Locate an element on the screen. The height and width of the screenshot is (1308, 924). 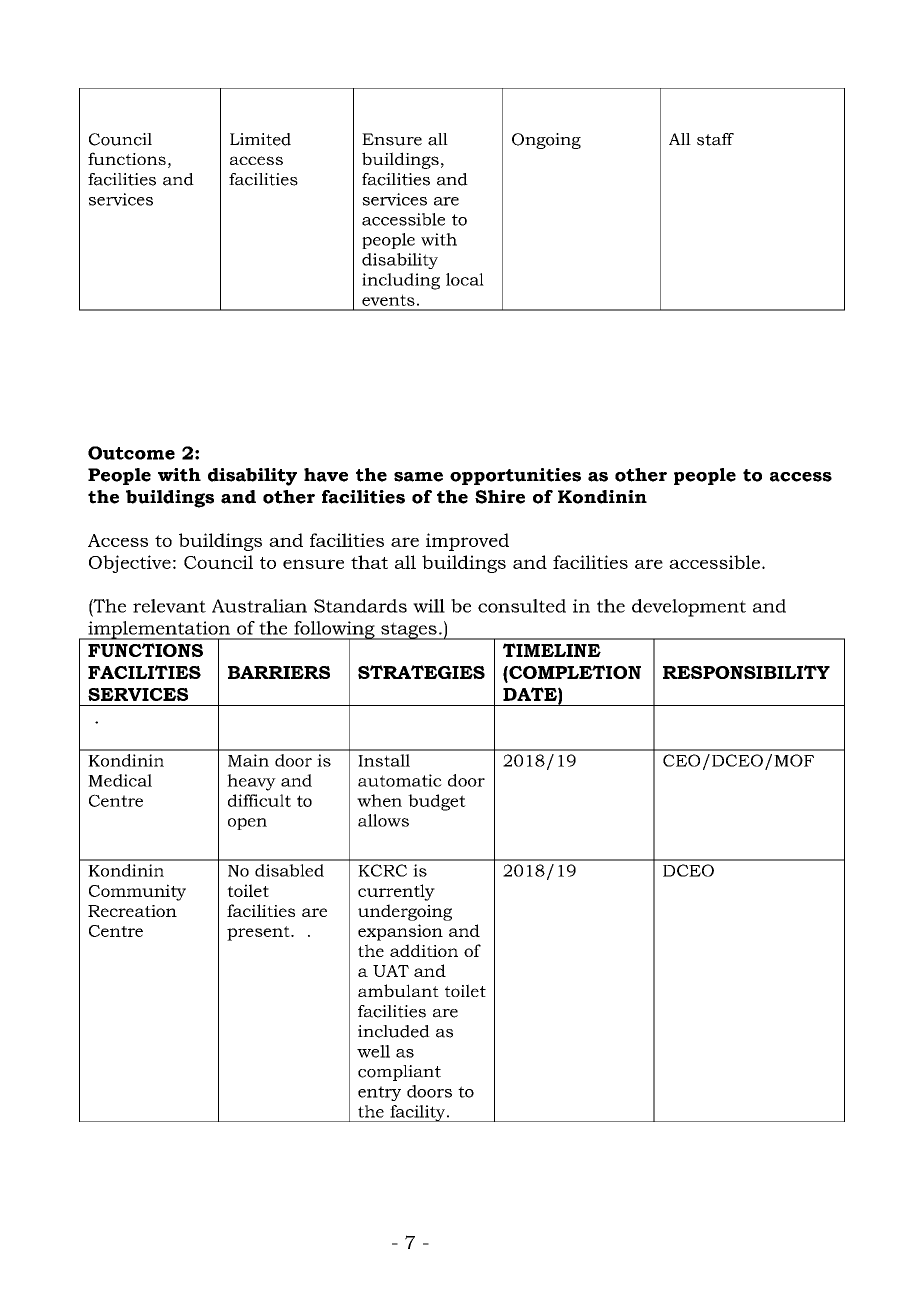
relevant is located at coordinates (169, 606).
